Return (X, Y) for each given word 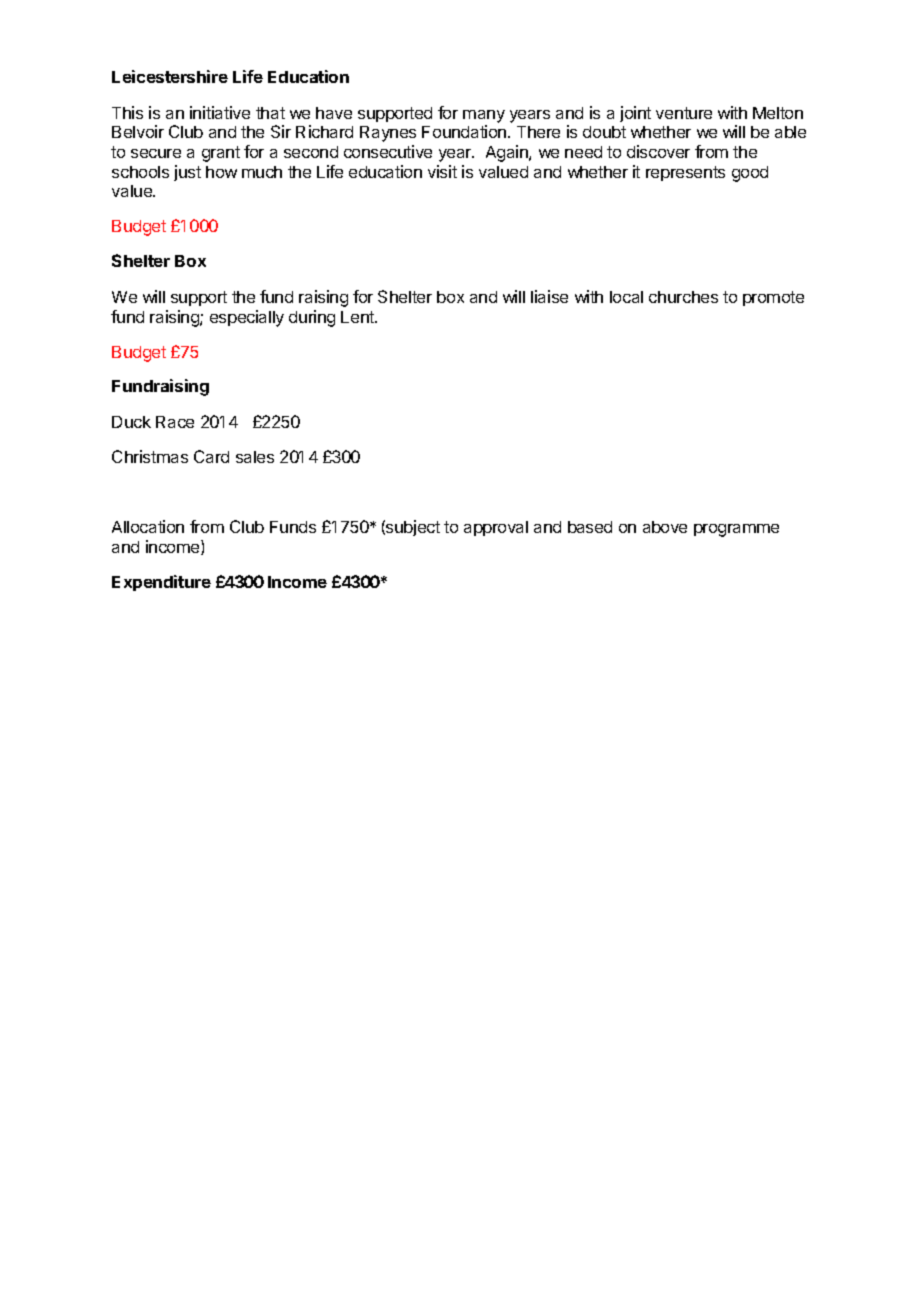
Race (175, 422)
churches (683, 297)
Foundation (465, 131)
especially (247, 318)
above (665, 527)
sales (255, 457)
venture (684, 113)
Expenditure (161, 583)
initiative (220, 112)
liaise (549, 296)
